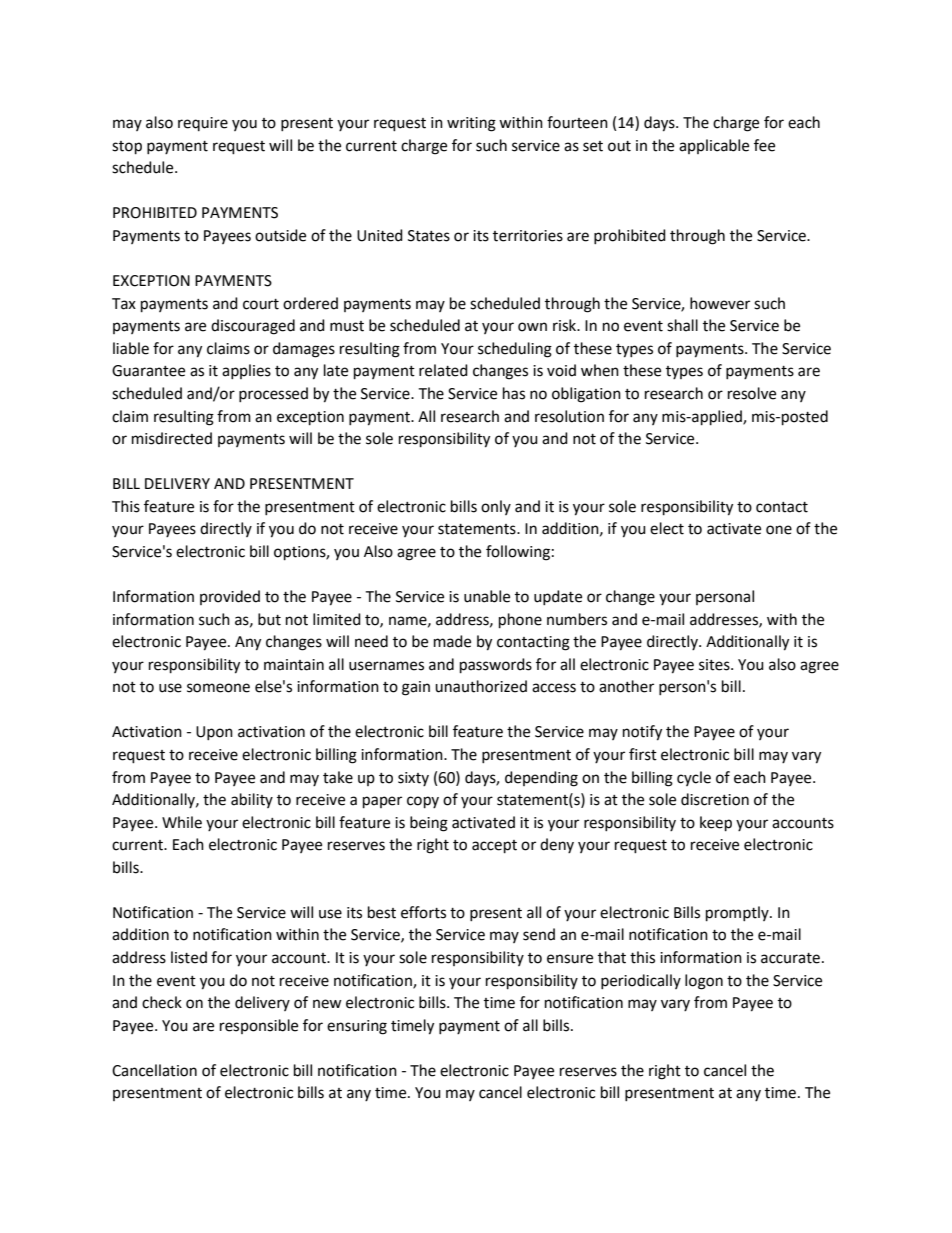 The height and width of the screenshot is (1233, 952). I want to click on check, so click(162, 1002).
